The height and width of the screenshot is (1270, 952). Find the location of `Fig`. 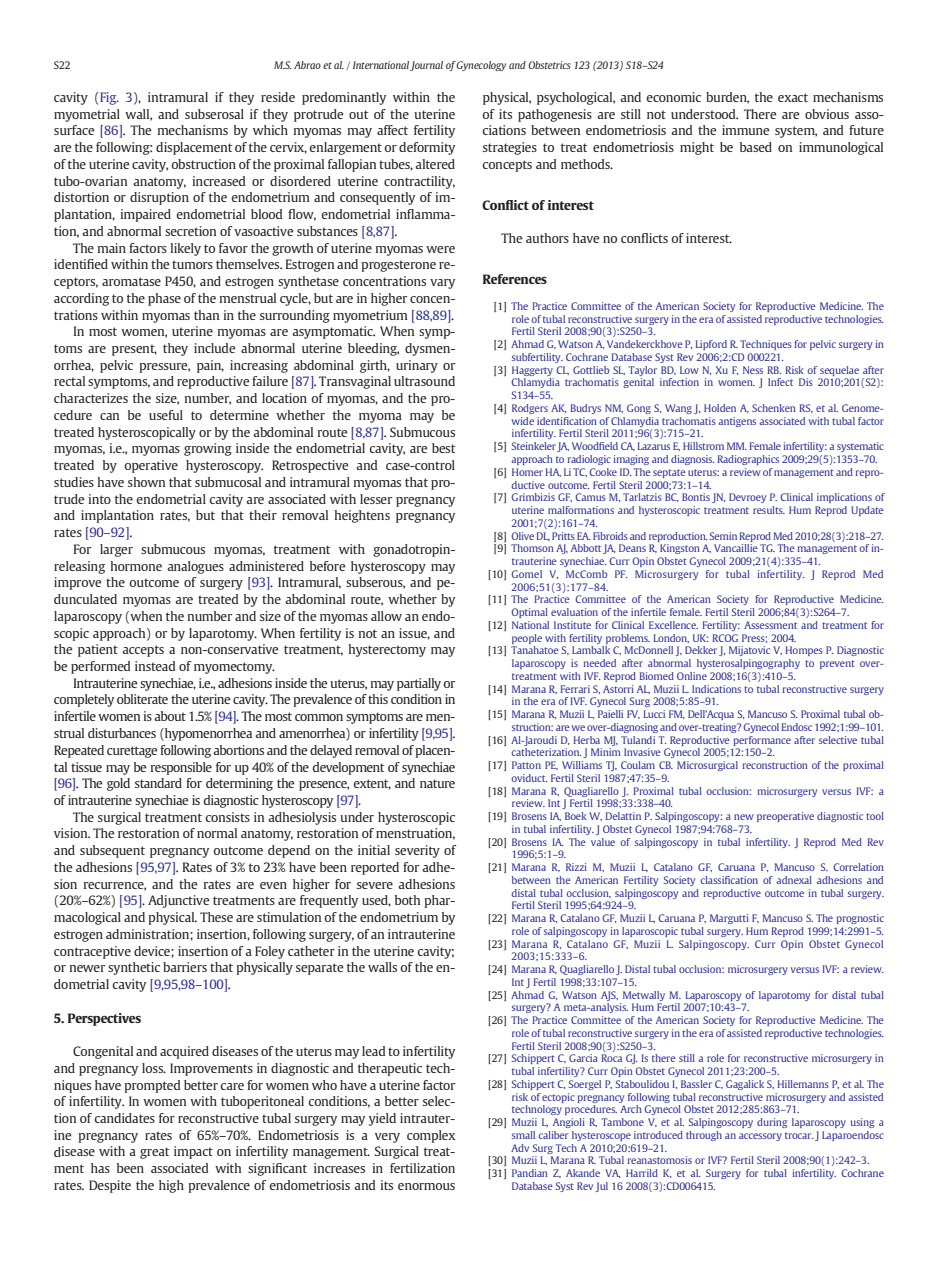

Fig is located at coordinates (108, 98).
